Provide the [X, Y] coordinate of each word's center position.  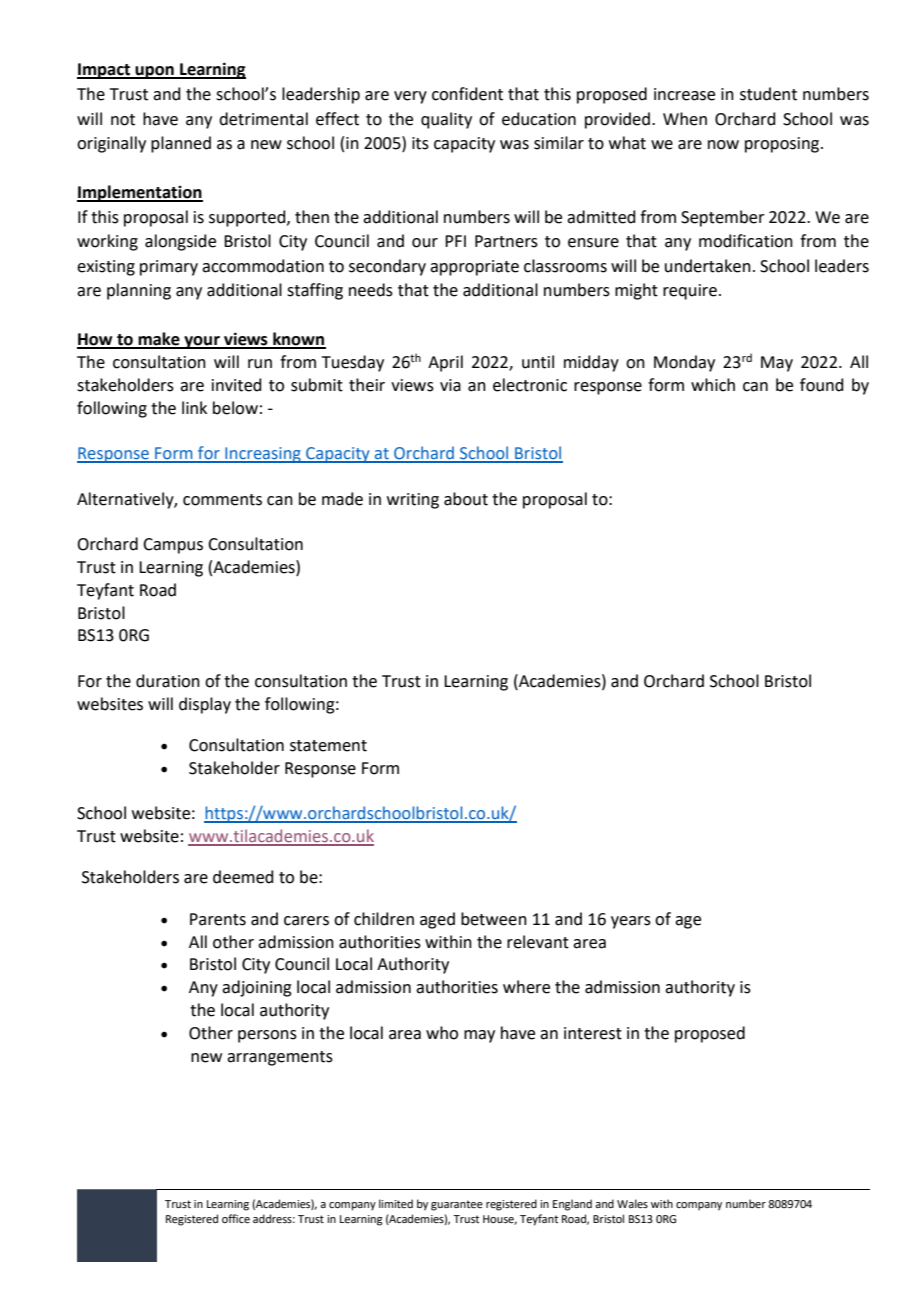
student [768, 94]
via [450, 385]
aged [437, 920]
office [236, 1218]
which [713, 385]
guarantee [457, 1205]
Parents [218, 919]
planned [181, 144]
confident [467, 94]
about [466, 499]
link [194, 407]
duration [168, 681]
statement [328, 746]
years [631, 922]
